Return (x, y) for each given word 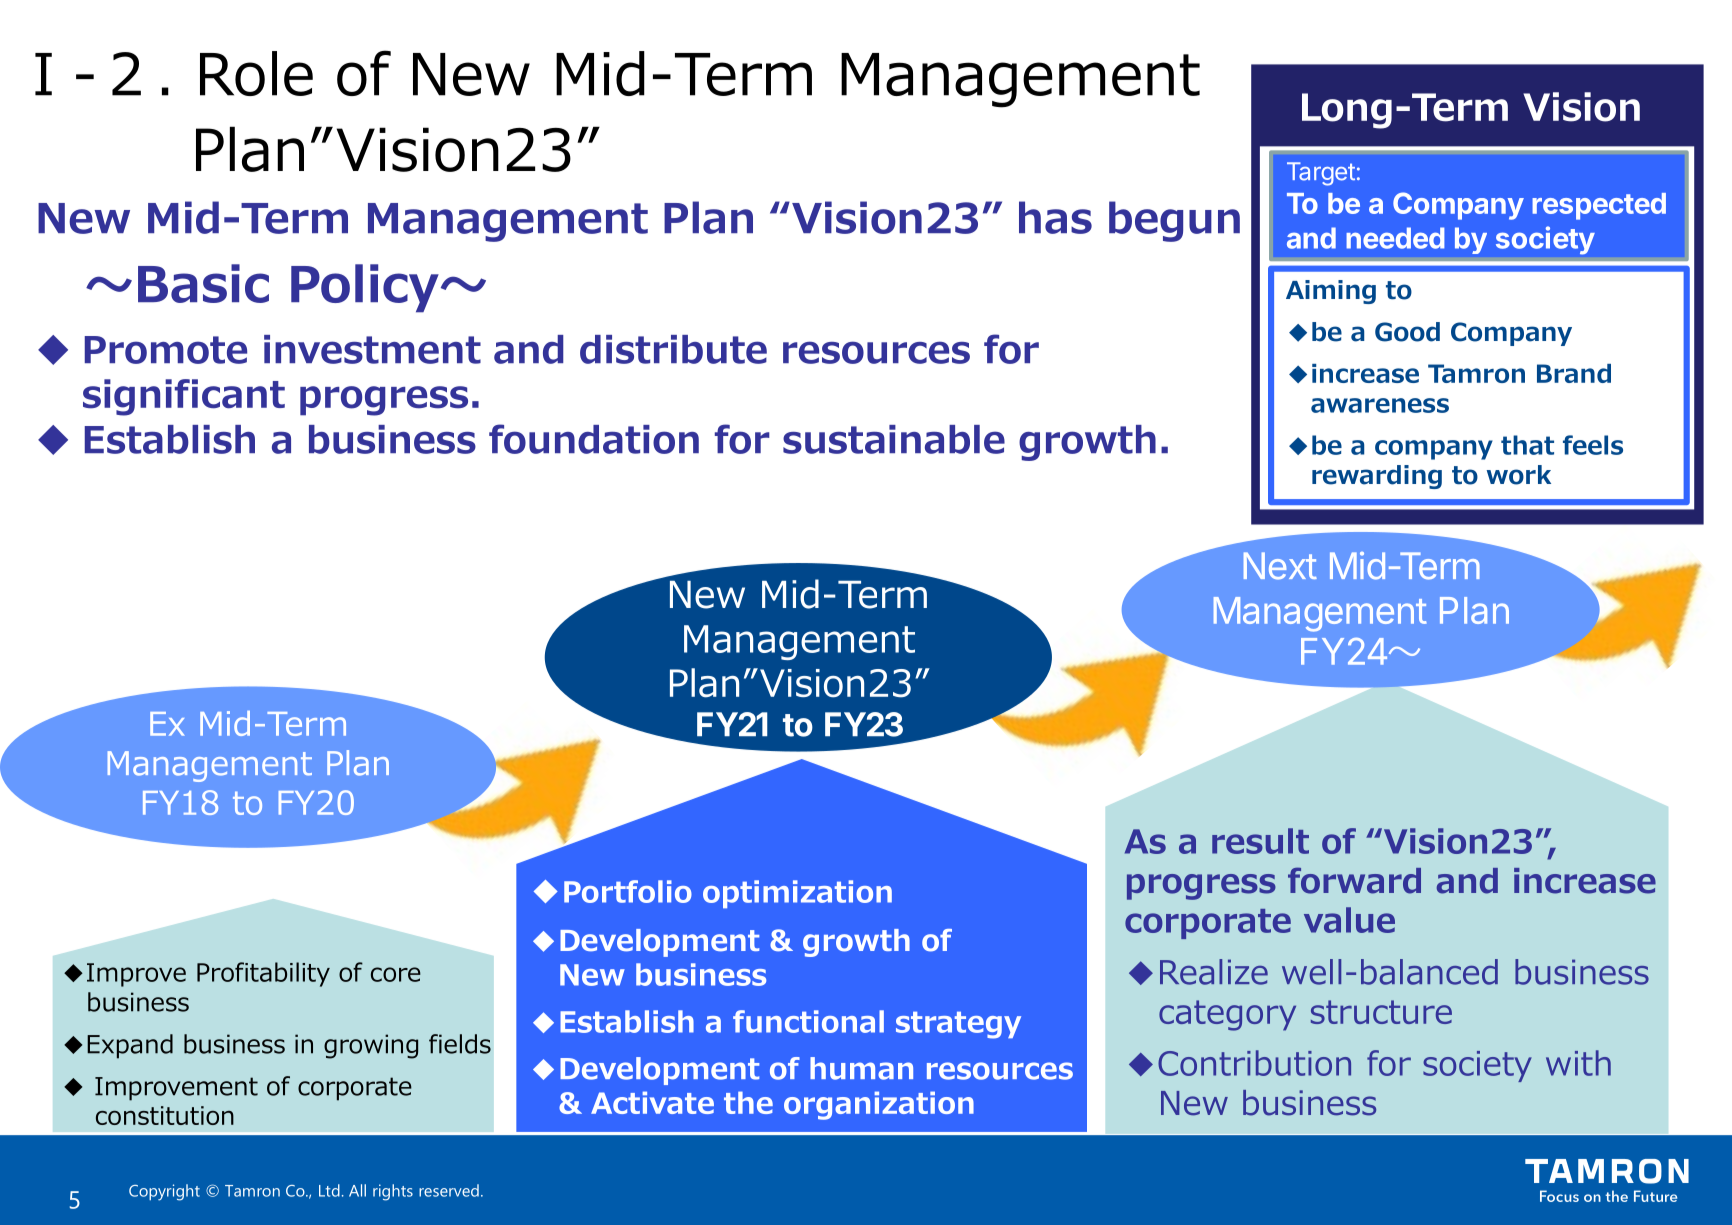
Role (256, 73)
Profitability (263, 974)
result (1260, 841)
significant (184, 397)
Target (1321, 174)
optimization (797, 894)
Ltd (329, 1190)
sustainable (894, 439)
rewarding (1377, 477)
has (1055, 217)
